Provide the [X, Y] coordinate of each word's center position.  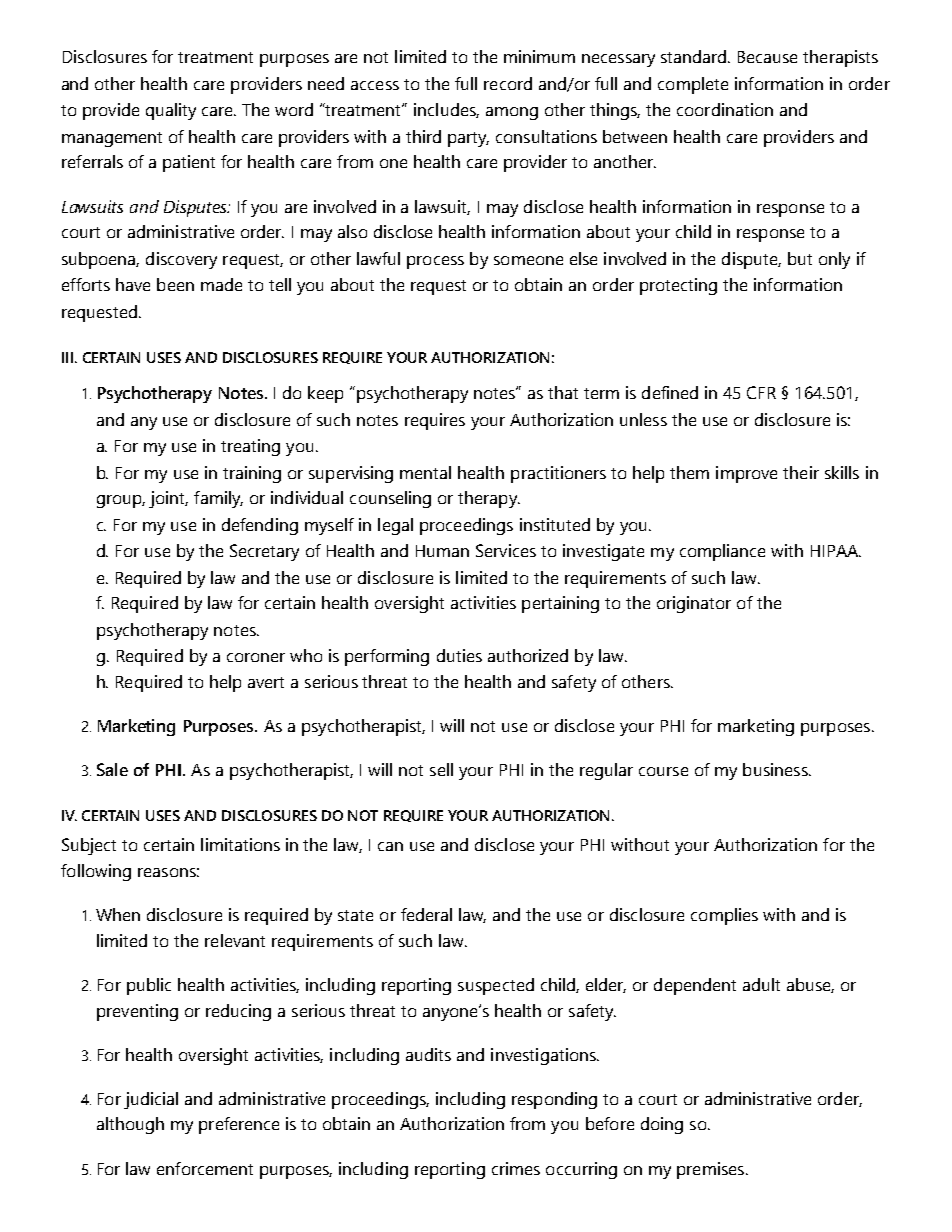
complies [724, 916]
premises [710, 1170]
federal [426, 914]
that [563, 392]
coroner [256, 657]
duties [459, 655]
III [67, 357]
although [130, 1125]
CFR [761, 392]
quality [171, 111]
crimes [516, 1168]
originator [694, 604]
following [96, 872]
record [508, 83]
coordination [725, 109]
